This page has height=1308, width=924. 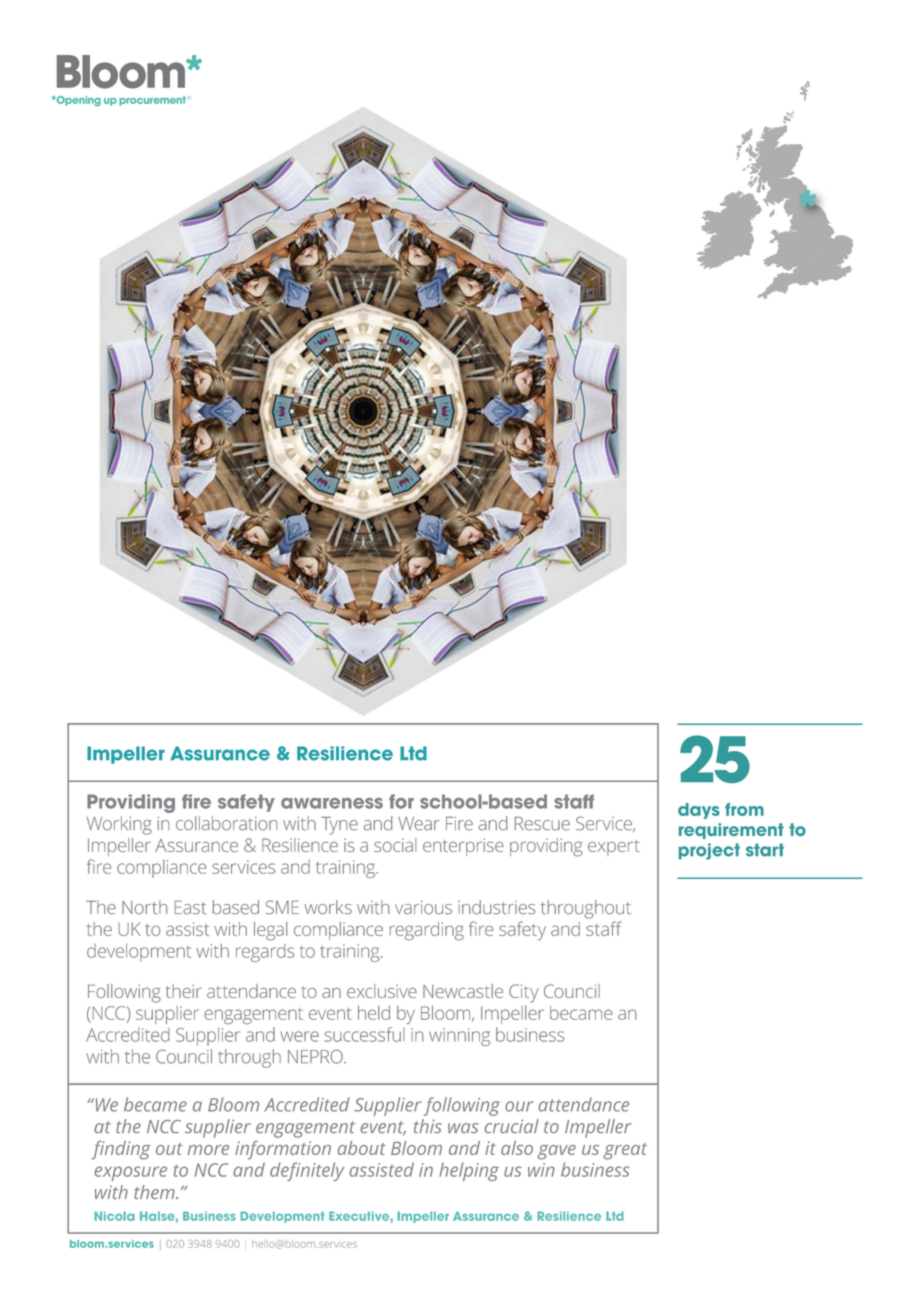 I want to click on their, so click(x=183, y=991).
